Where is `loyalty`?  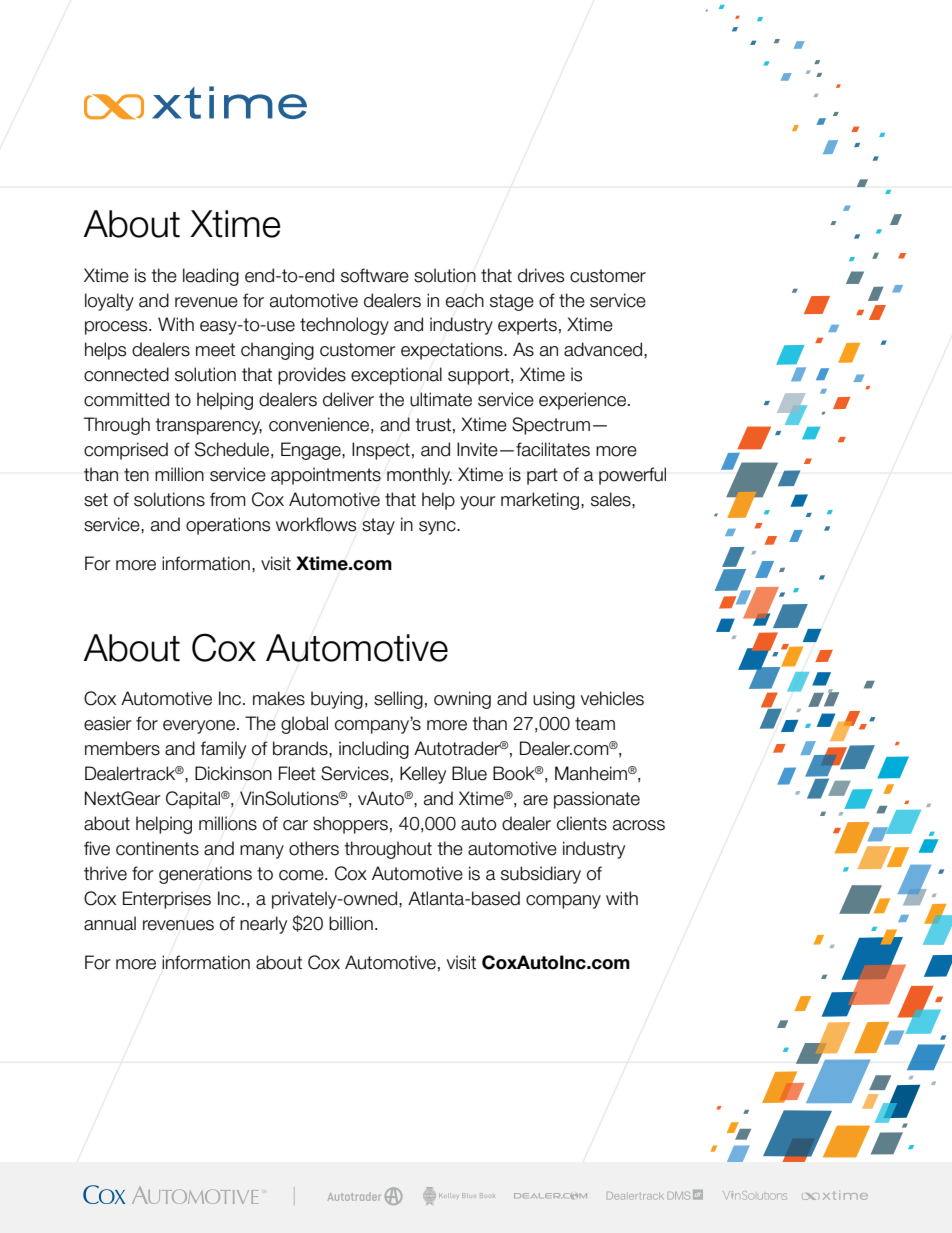
loyalty is located at coordinates (109, 302).
